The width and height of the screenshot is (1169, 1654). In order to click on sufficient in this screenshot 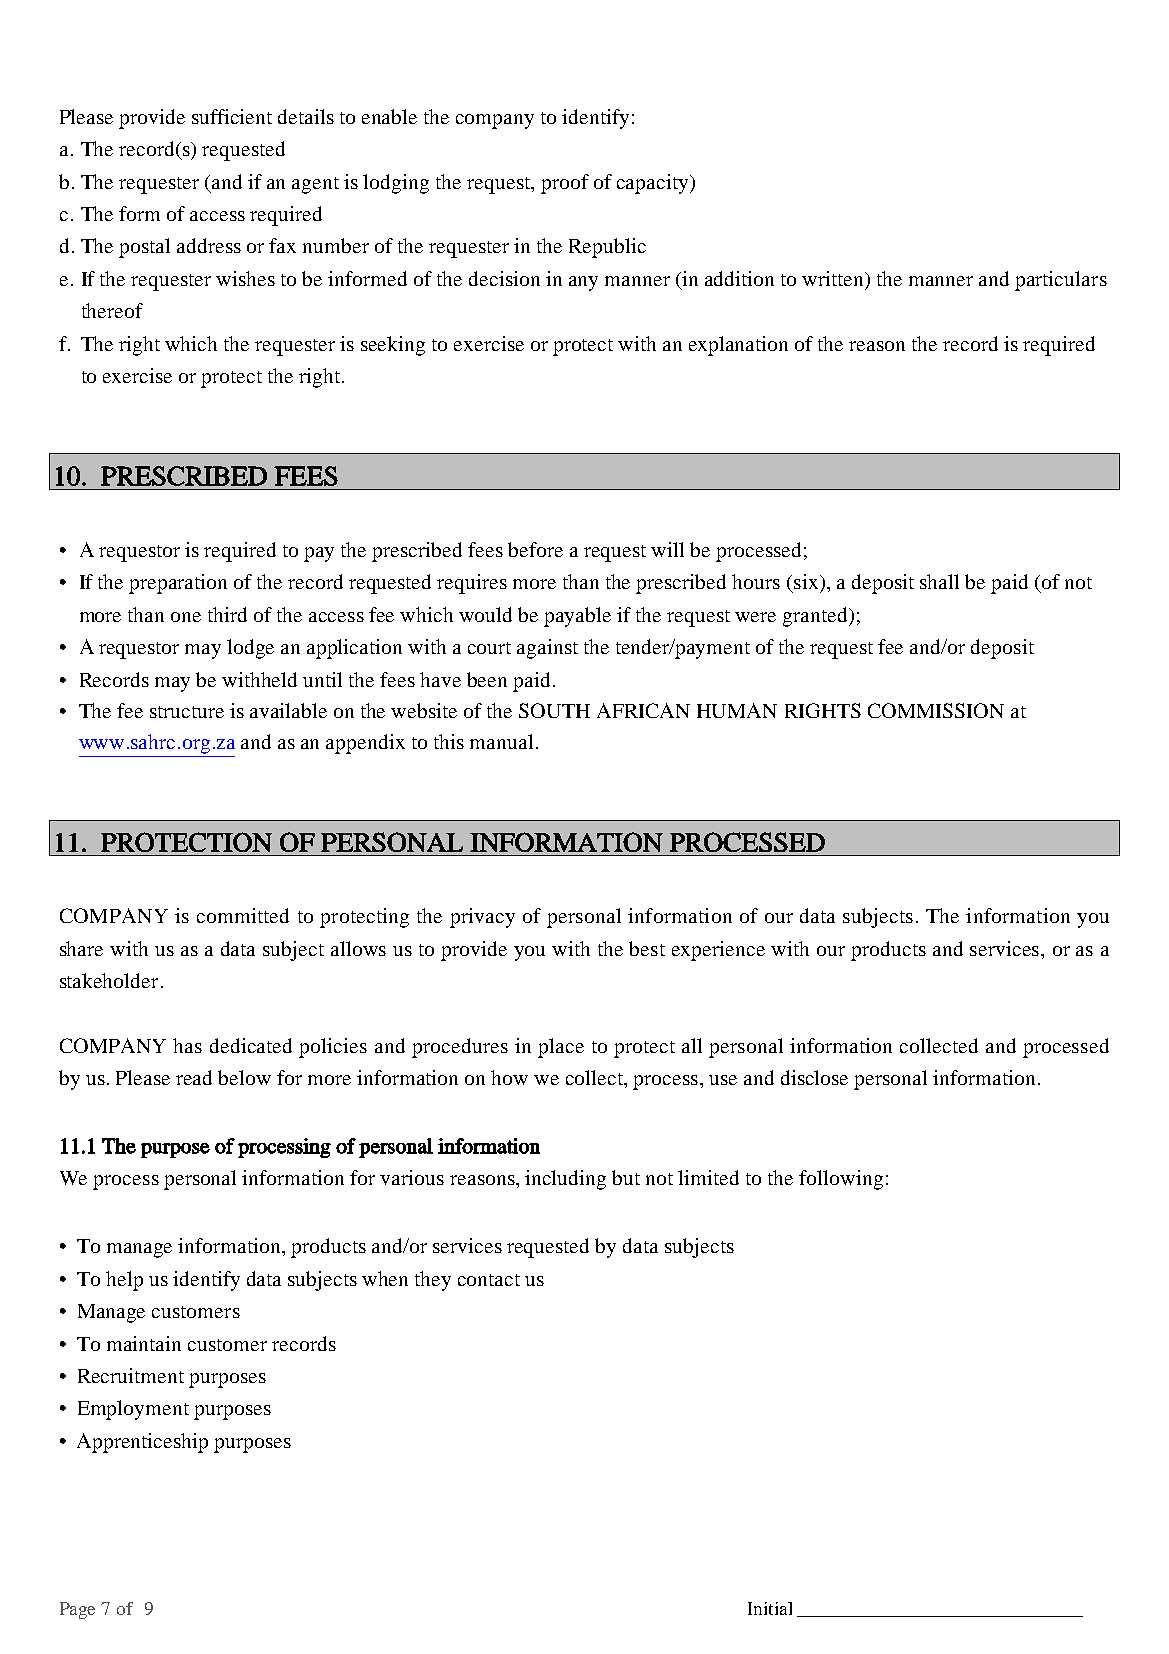, I will do `click(232, 116)`.
